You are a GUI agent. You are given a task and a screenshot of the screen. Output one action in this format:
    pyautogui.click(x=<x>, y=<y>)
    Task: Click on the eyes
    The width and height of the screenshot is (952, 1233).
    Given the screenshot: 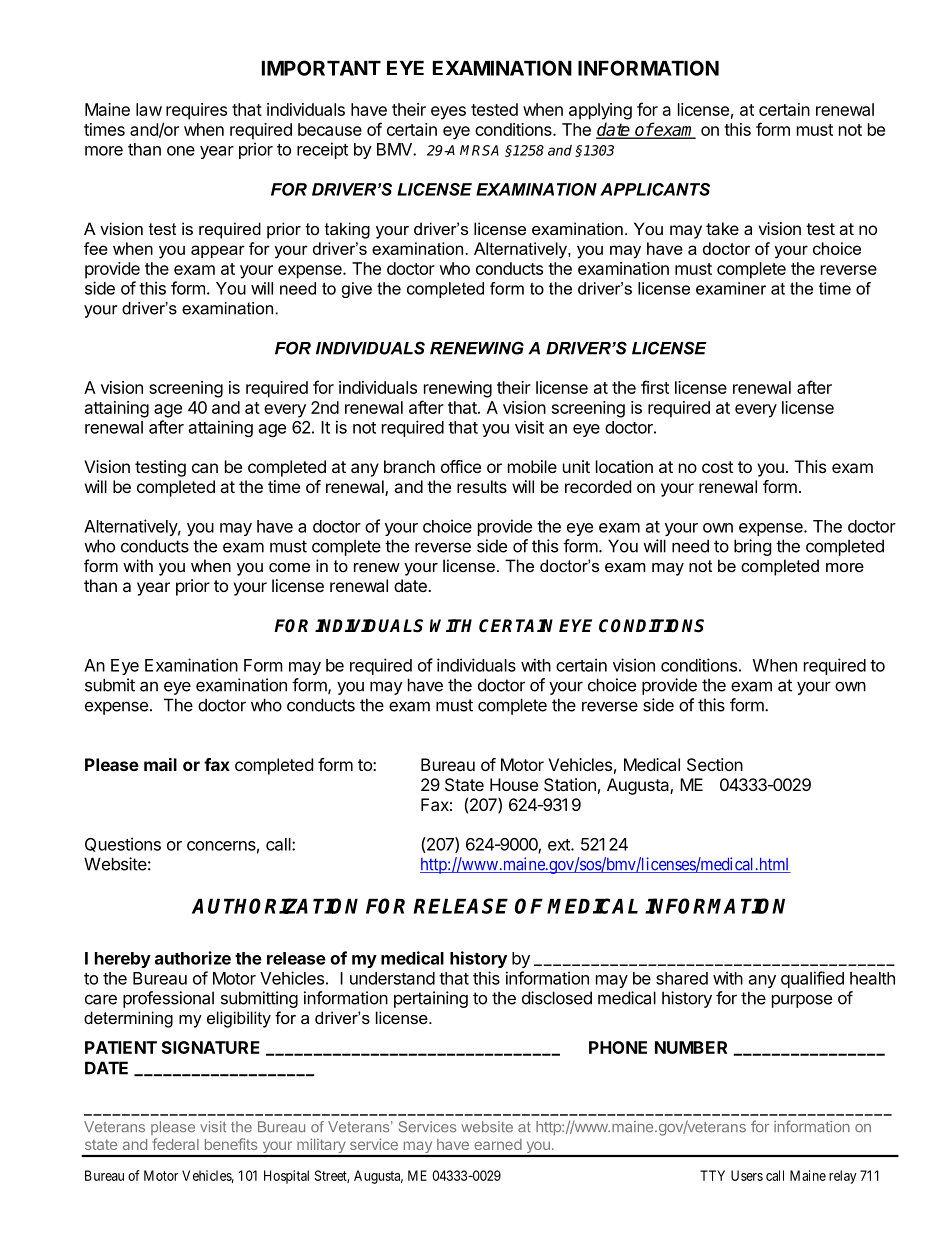 What is the action you would take?
    pyautogui.click(x=448, y=113)
